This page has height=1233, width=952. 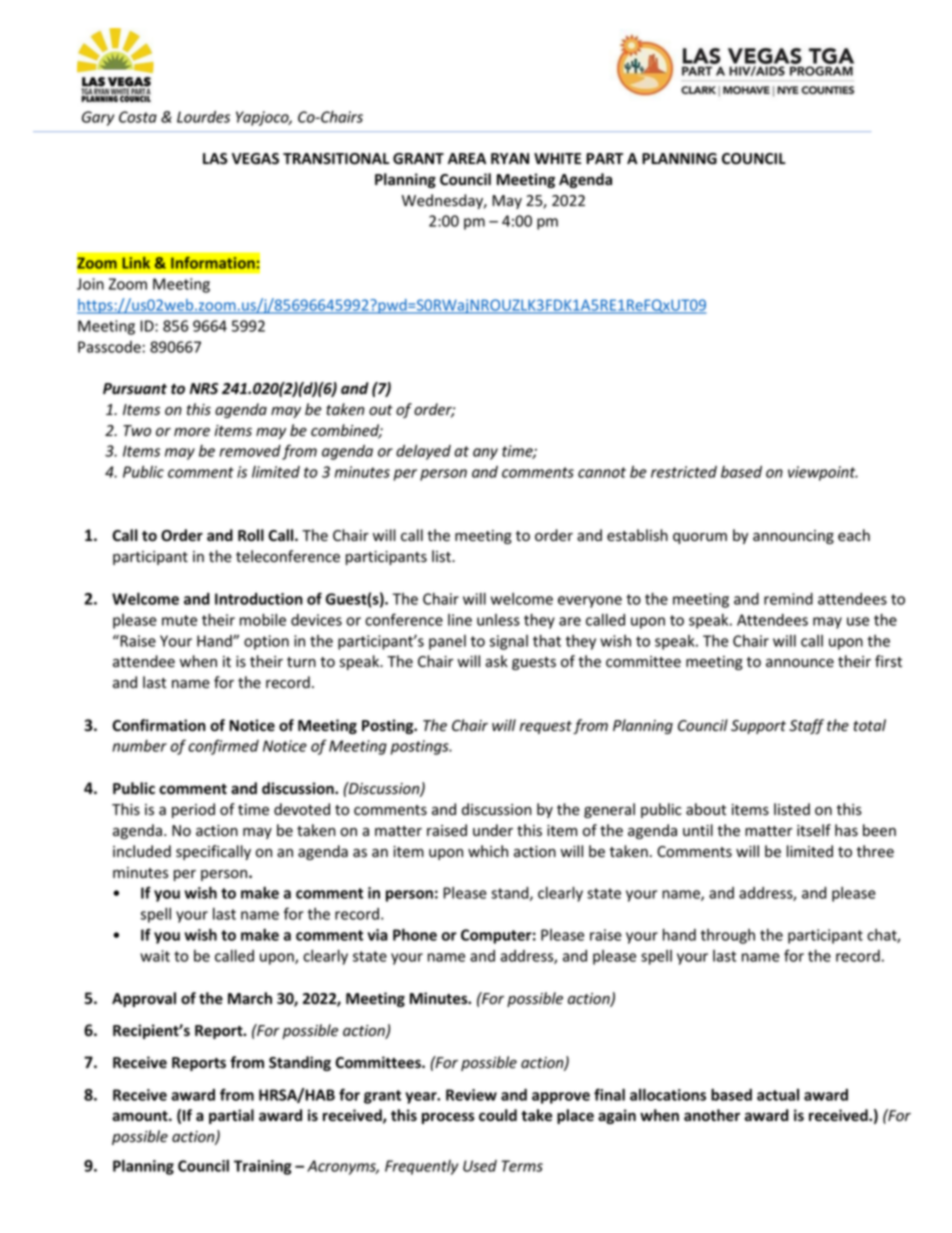 I want to click on NRS, so click(x=204, y=388).
